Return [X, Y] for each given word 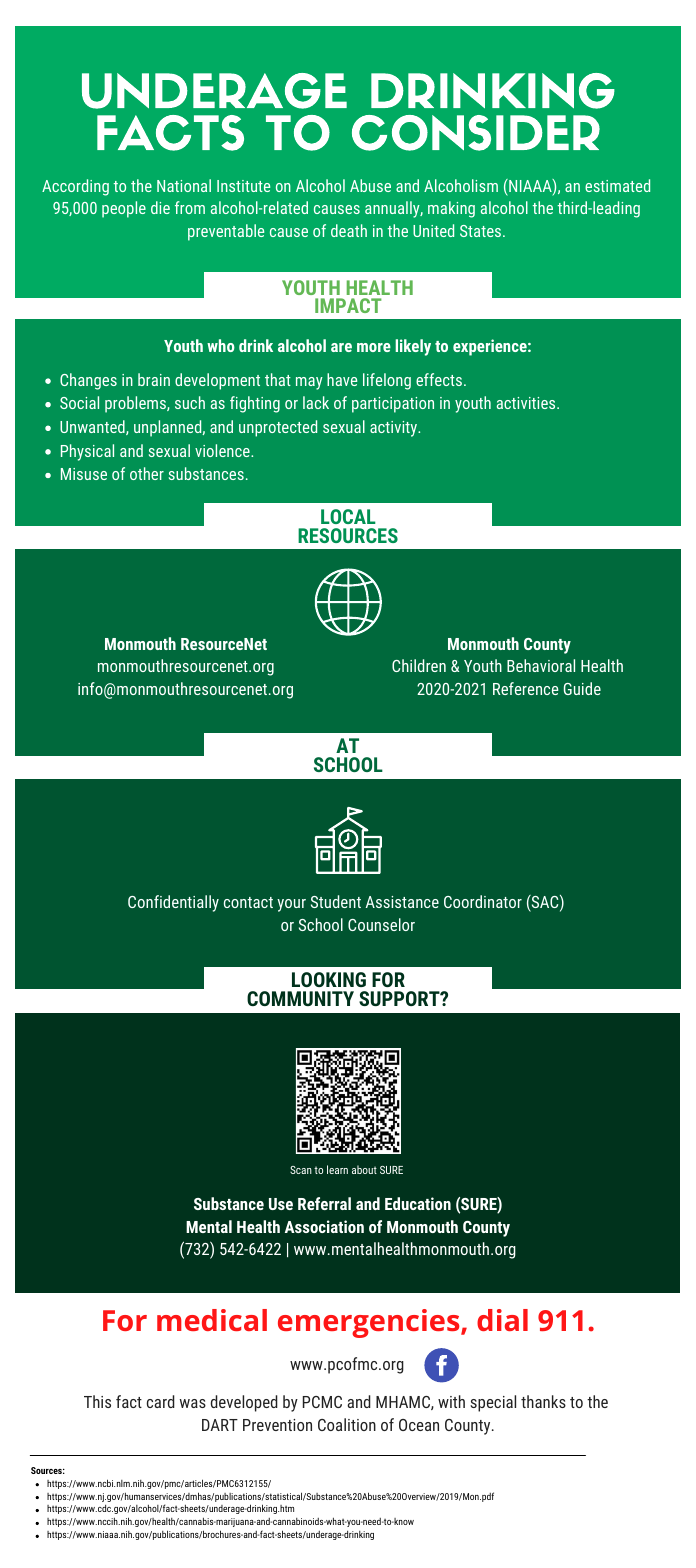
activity [394, 429]
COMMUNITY [300, 998]
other [147, 473]
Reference [526, 688]
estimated [617, 185]
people [124, 209]
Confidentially [173, 903]
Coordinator [483, 901]
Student [336, 901]
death [349, 230]
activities [526, 403]
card [161, 1401]
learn [337, 1169]
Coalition [347, 1424]
